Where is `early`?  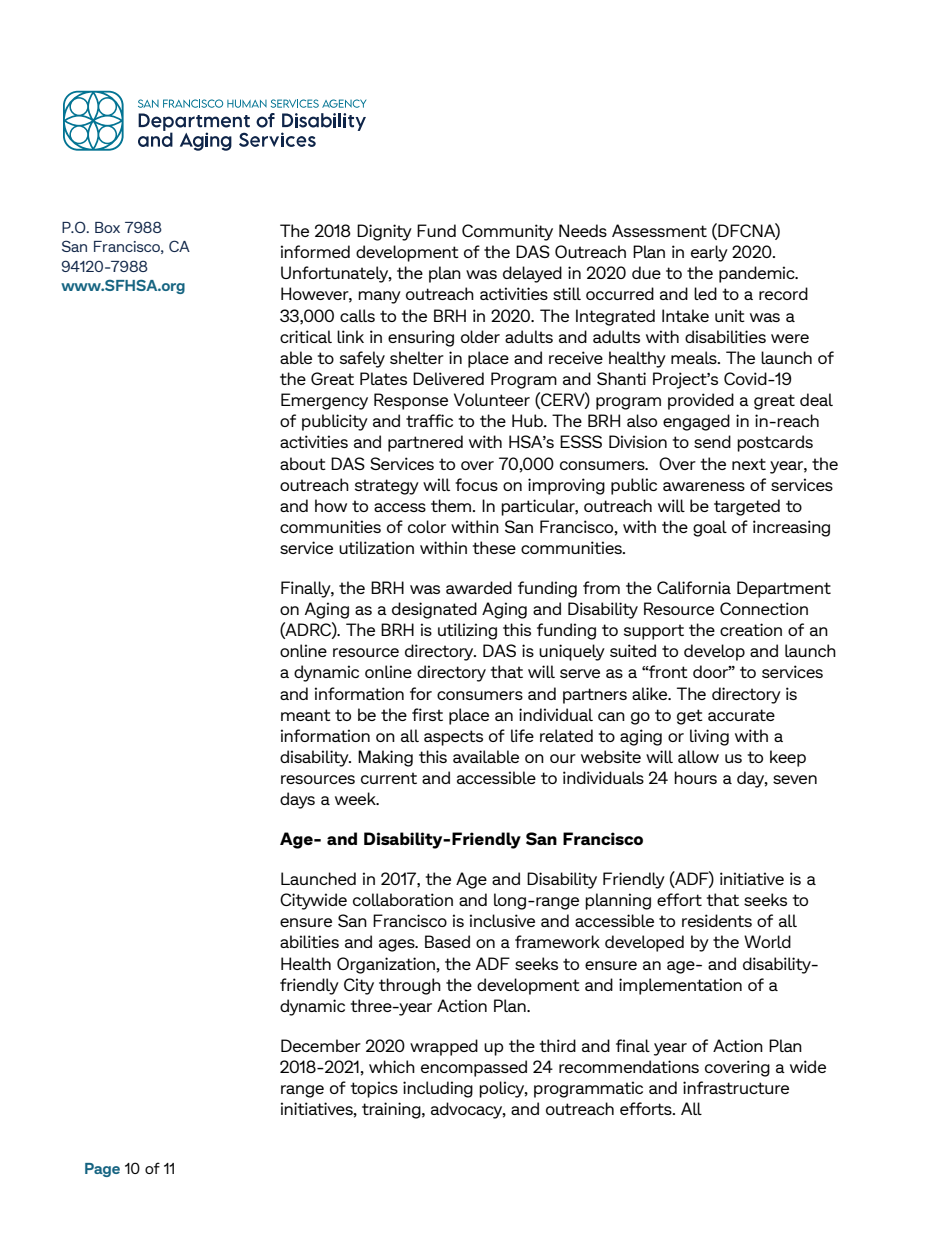 early is located at coordinates (709, 253).
